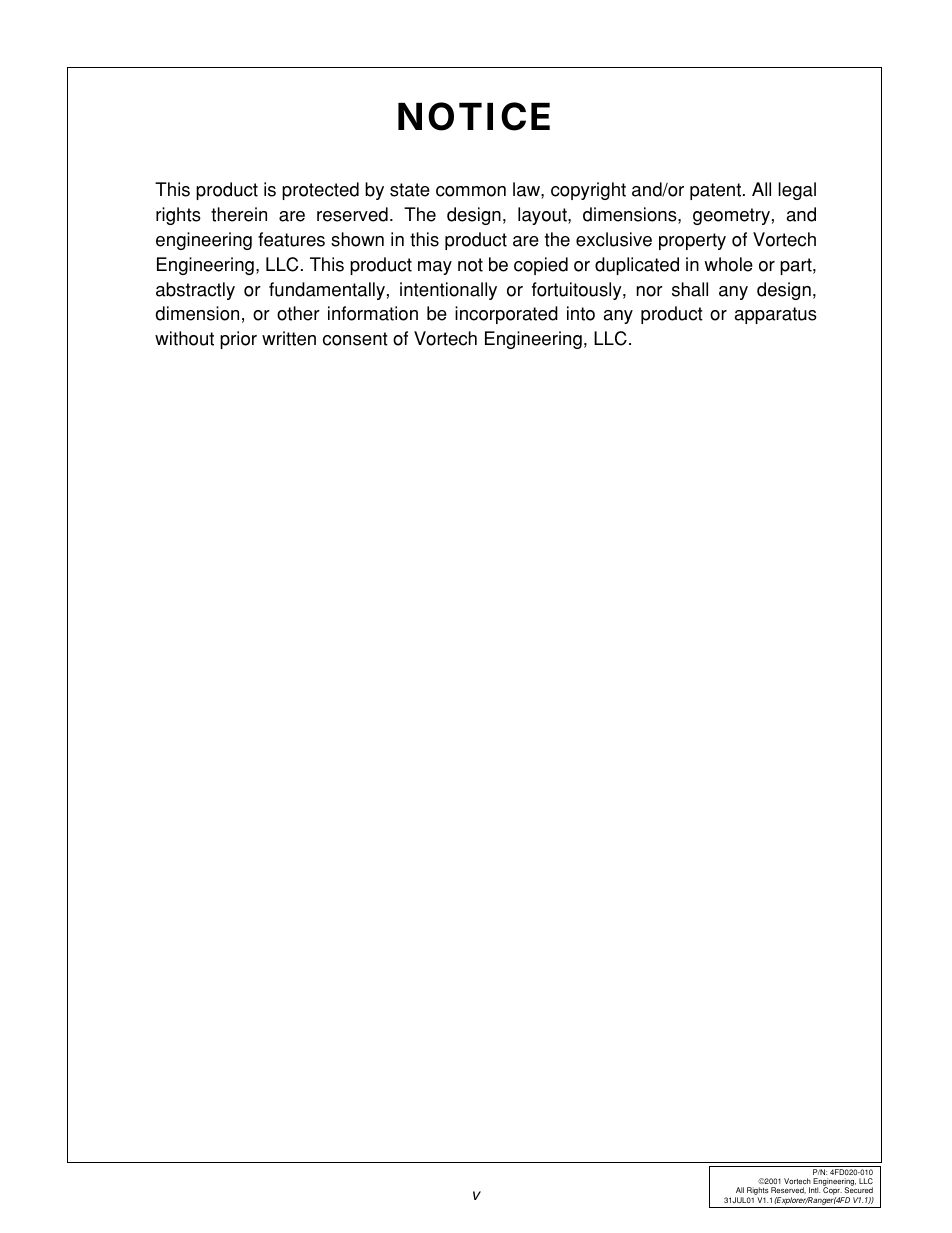 The width and height of the screenshot is (952, 1233). I want to click on into, so click(581, 313).
